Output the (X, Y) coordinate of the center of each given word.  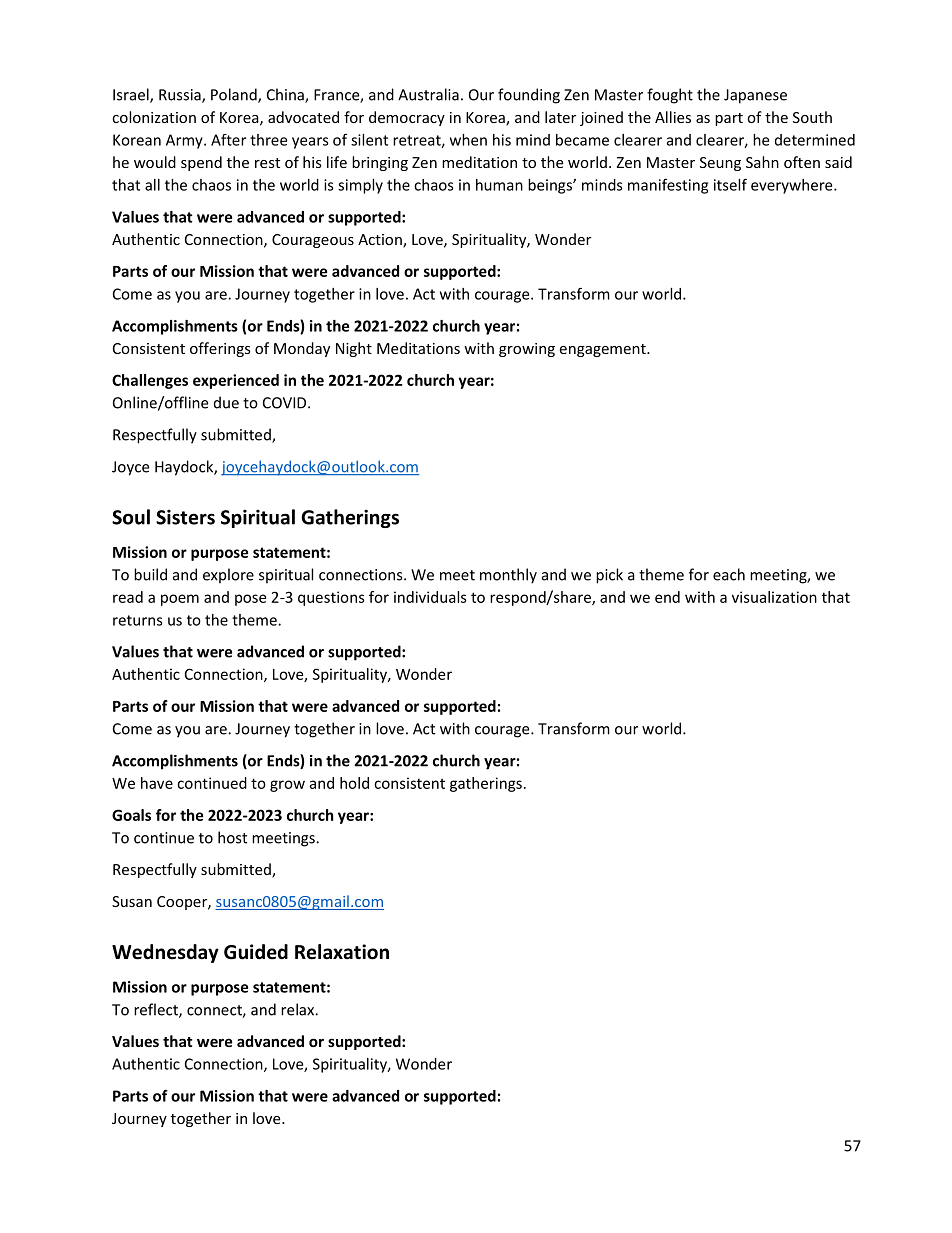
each (729, 574)
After (228, 140)
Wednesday (165, 953)
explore (228, 576)
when (468, 140)
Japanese (755, 96)
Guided (256, 952)
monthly (508, 576)
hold (354, 783)
